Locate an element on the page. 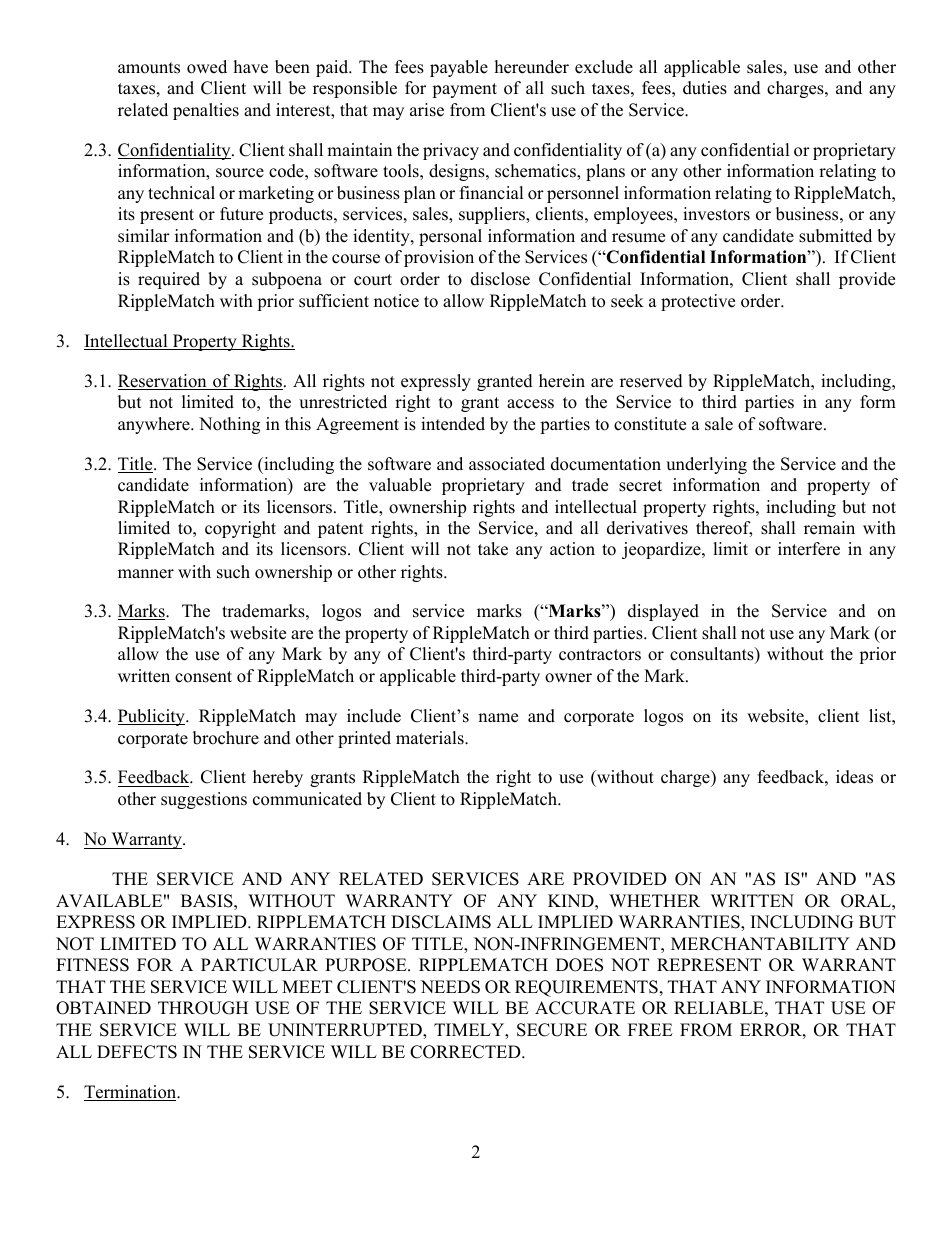  CORRECTED is located at coordinates (466, 1052).
